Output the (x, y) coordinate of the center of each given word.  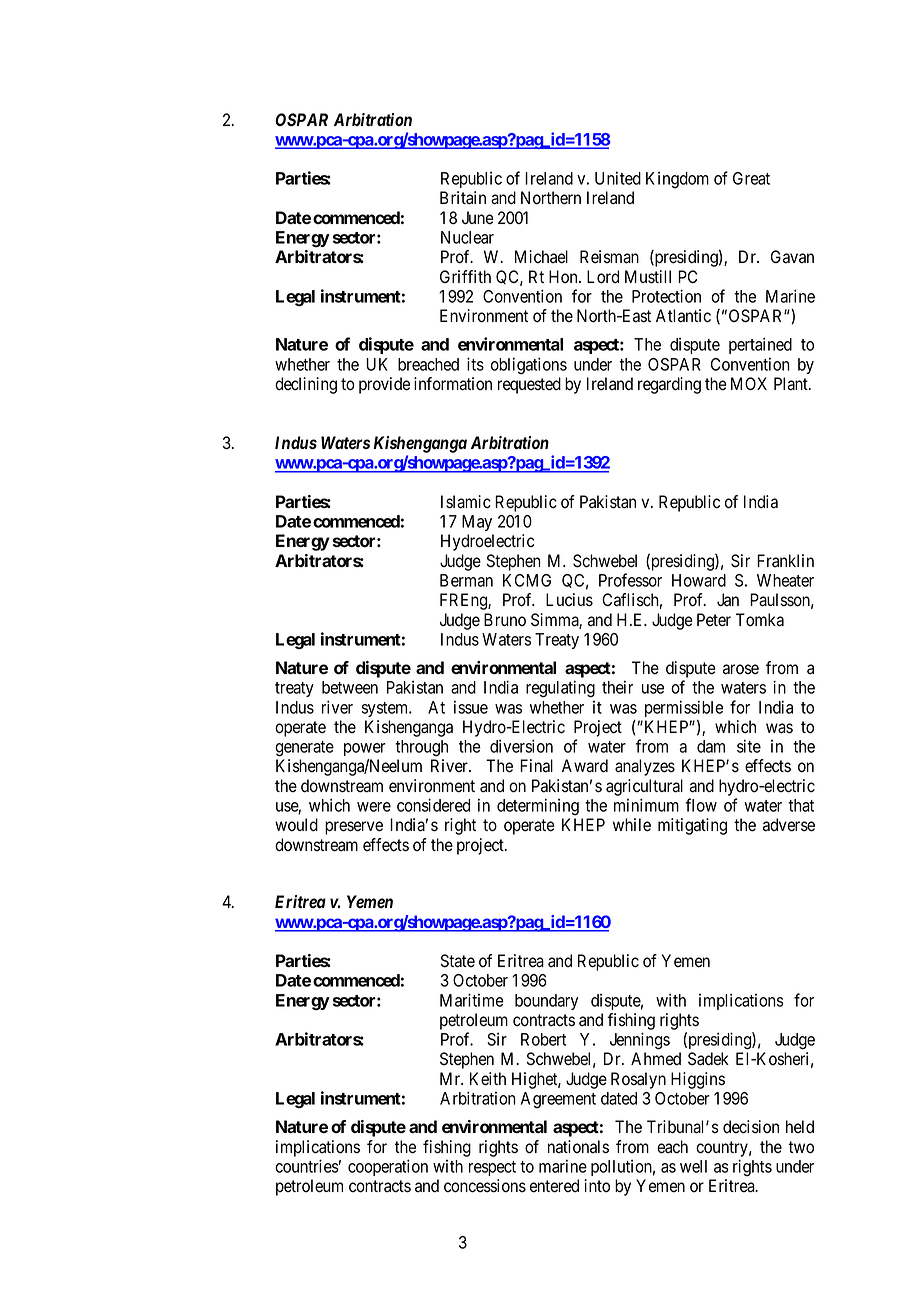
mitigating (692, 826)
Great (751, 178)
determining (538, 806)
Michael (541, 257)
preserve (354, 828)
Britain (463, 198)
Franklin (785, 561)
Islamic (466, 502)
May (477, 523)
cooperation (388, 1167)
